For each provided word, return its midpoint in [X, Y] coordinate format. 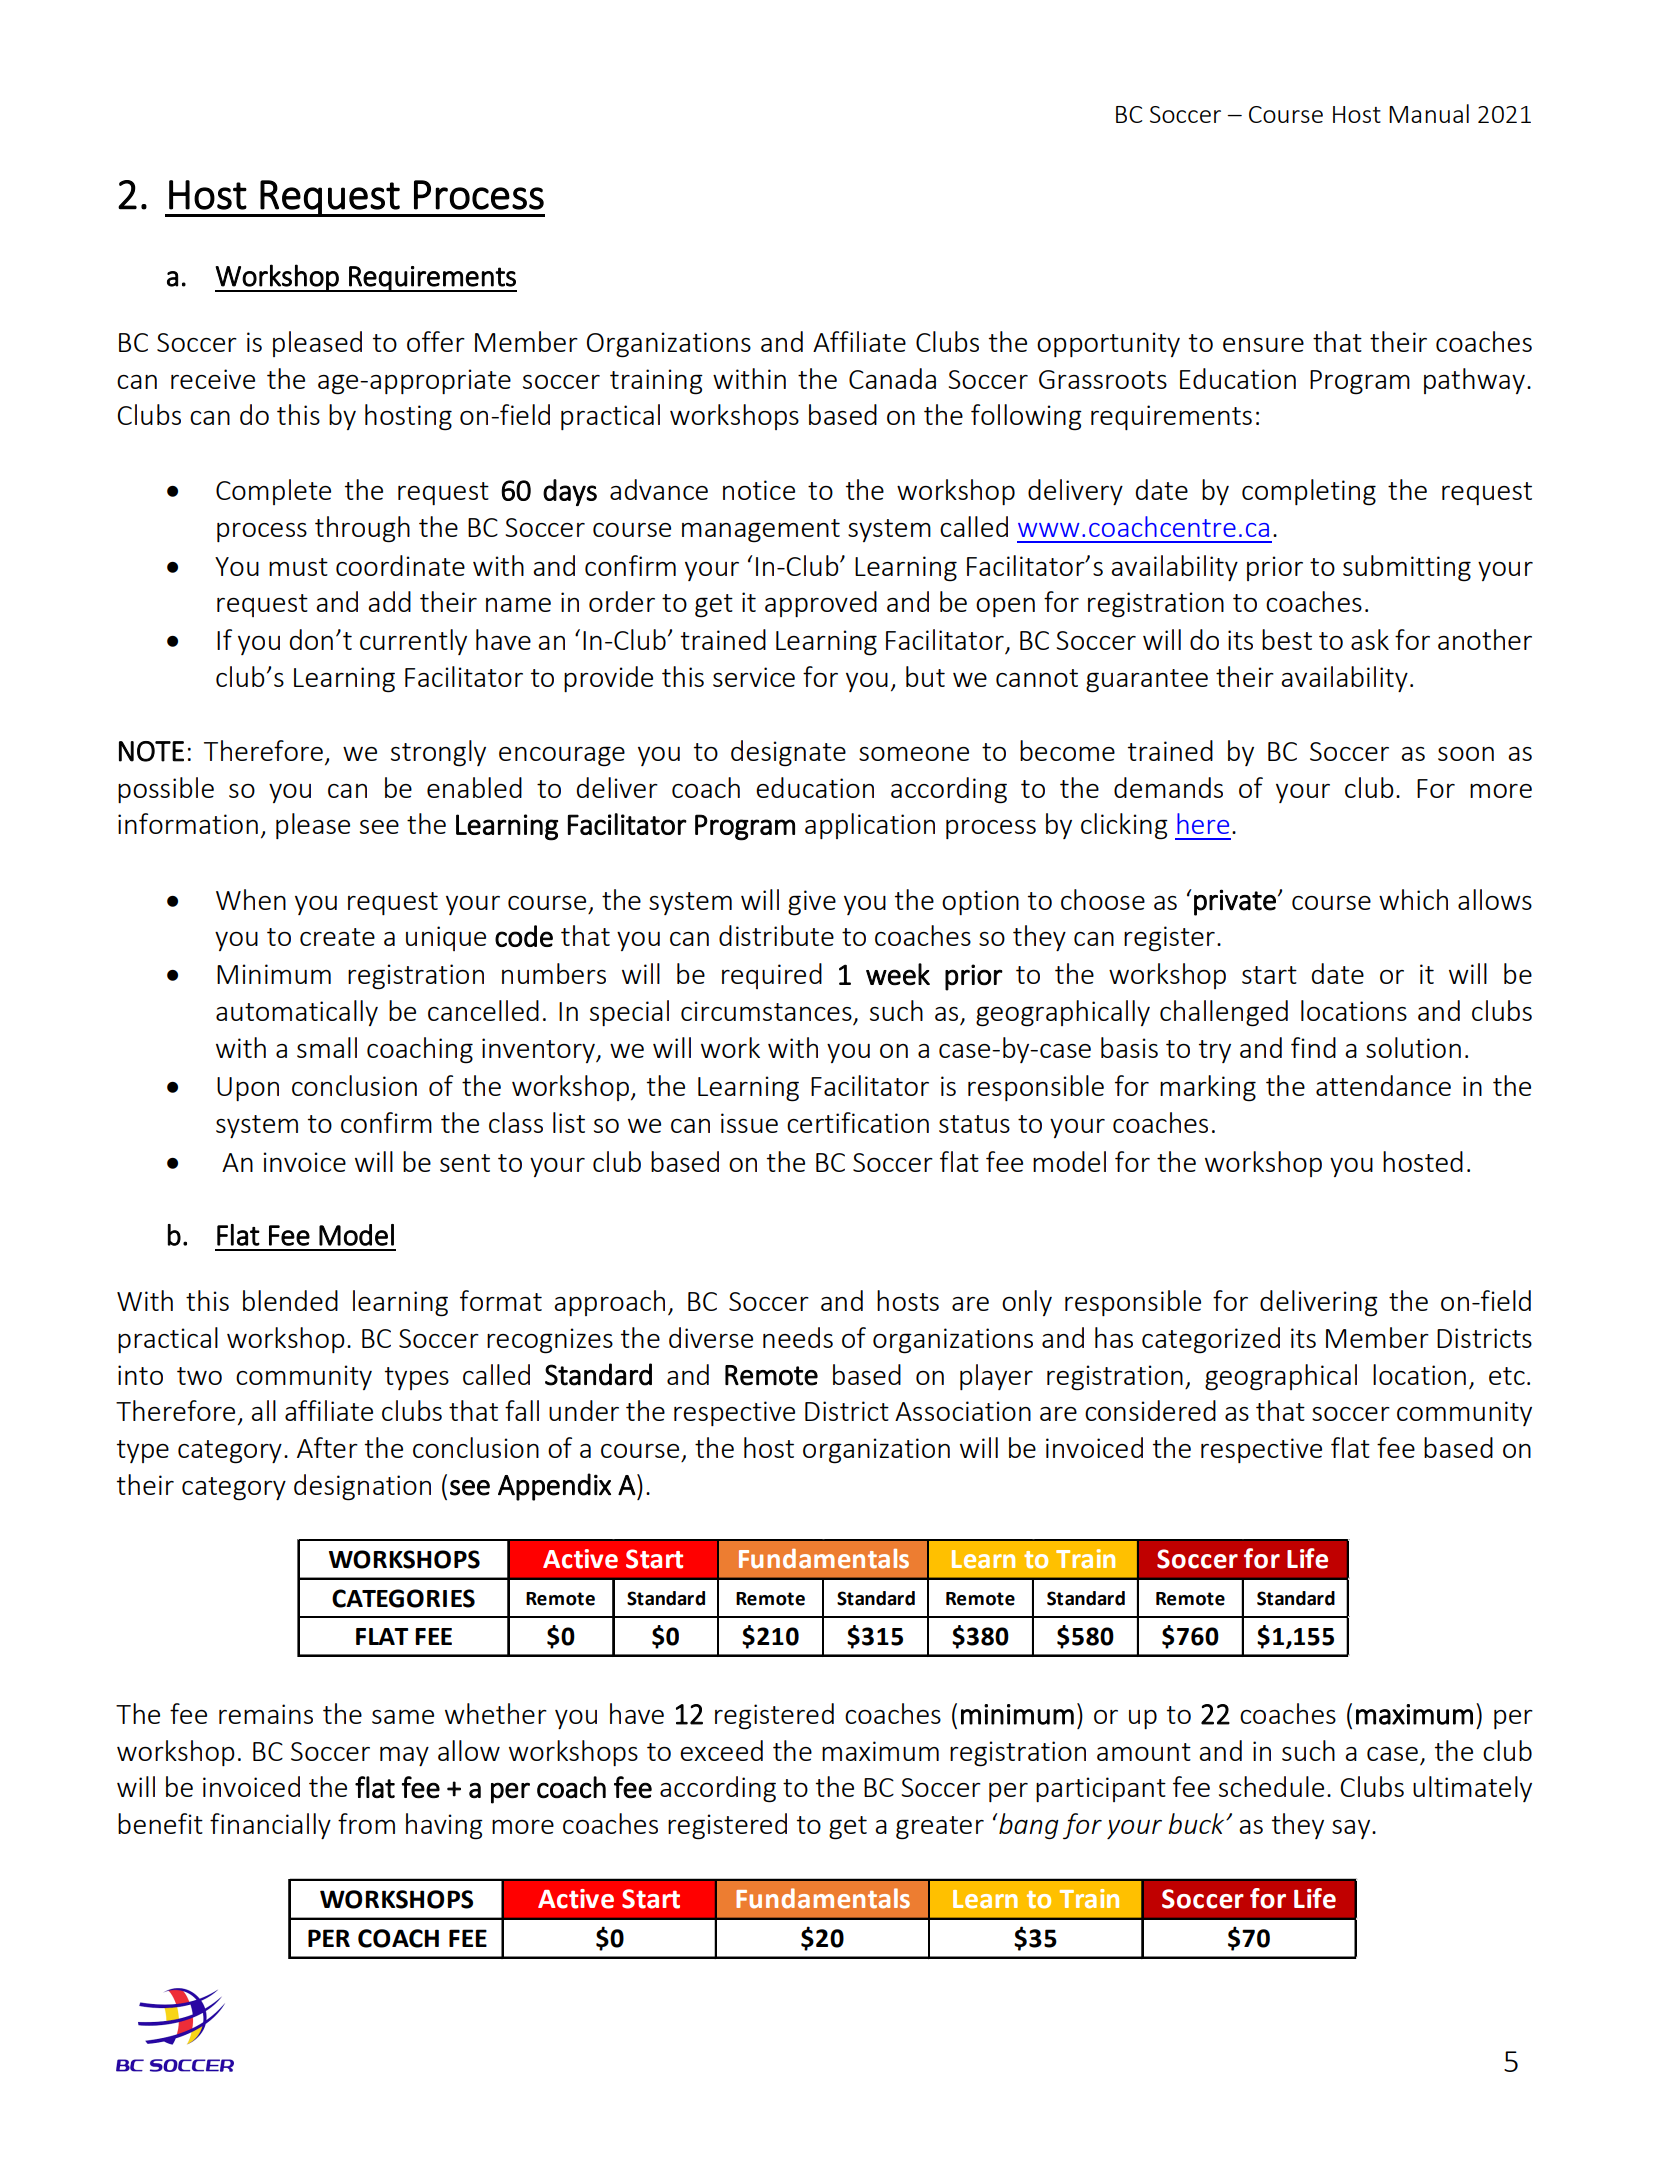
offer [436, 341]
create [337, 937]
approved [821, 604]
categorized [1211, 1340]
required [772, 976]
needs [798, 1337]
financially [270, 1826]
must [298, 567]
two [199, 1376]
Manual [1429, 113]
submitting [1407, 568]
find [1313, 1047]
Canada [892, 378]
